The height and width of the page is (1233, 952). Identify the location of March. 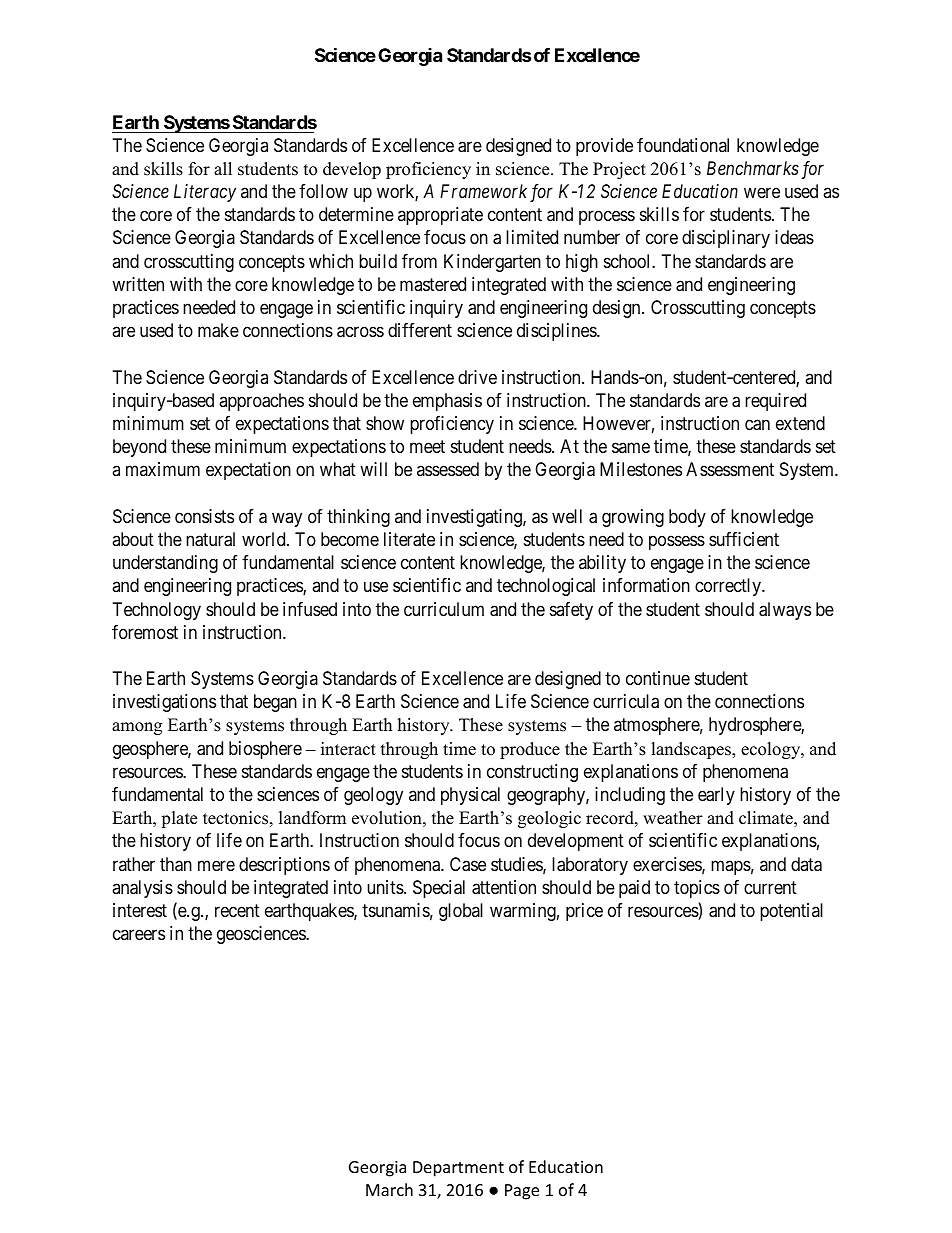
(389, 1189).
